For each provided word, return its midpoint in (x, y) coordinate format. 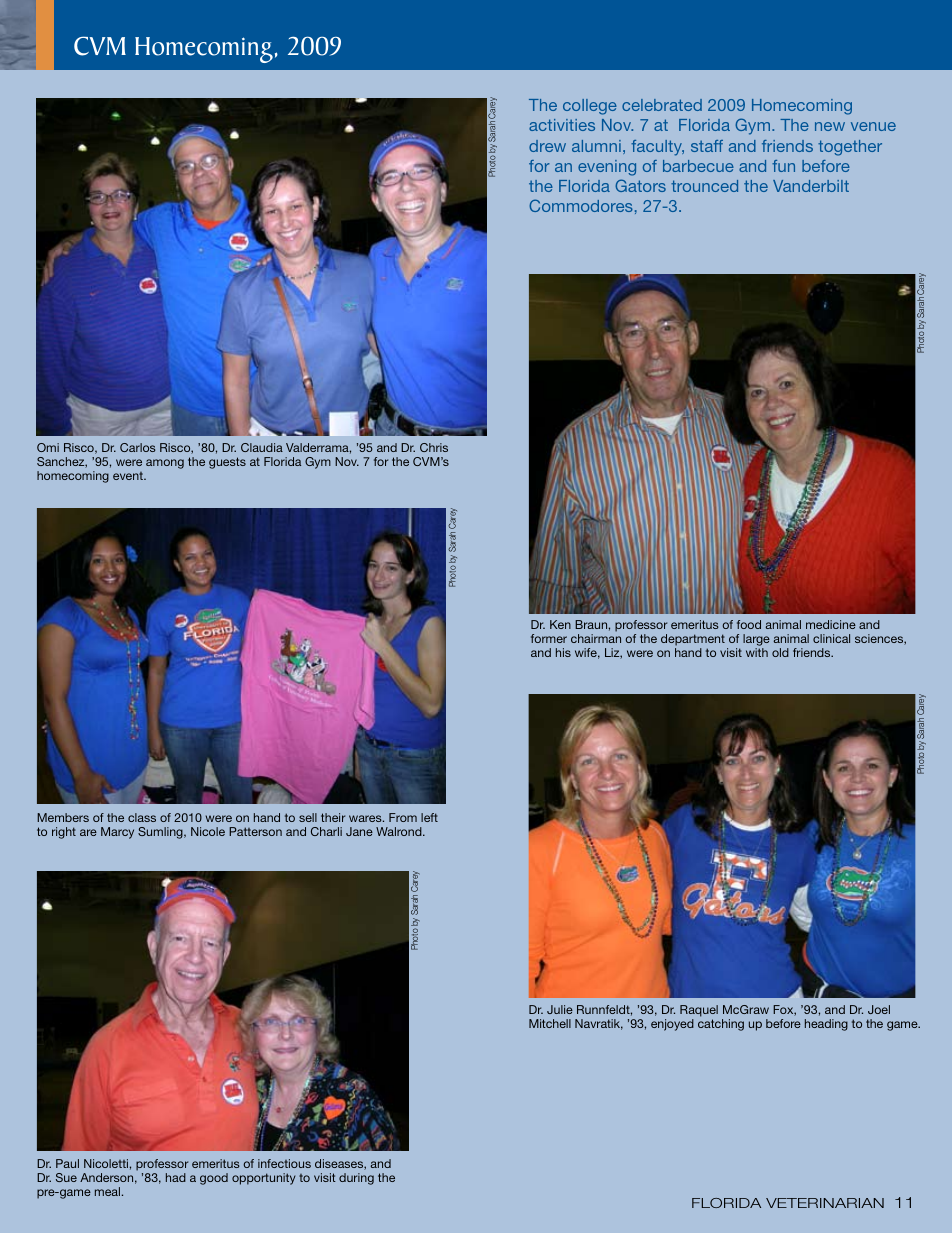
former (549, 638)
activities (562, 125)
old (780, 652)
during (356, 1179)
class (142, 817)
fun (783, 166)
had (176, 1177)
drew (547, 146)
